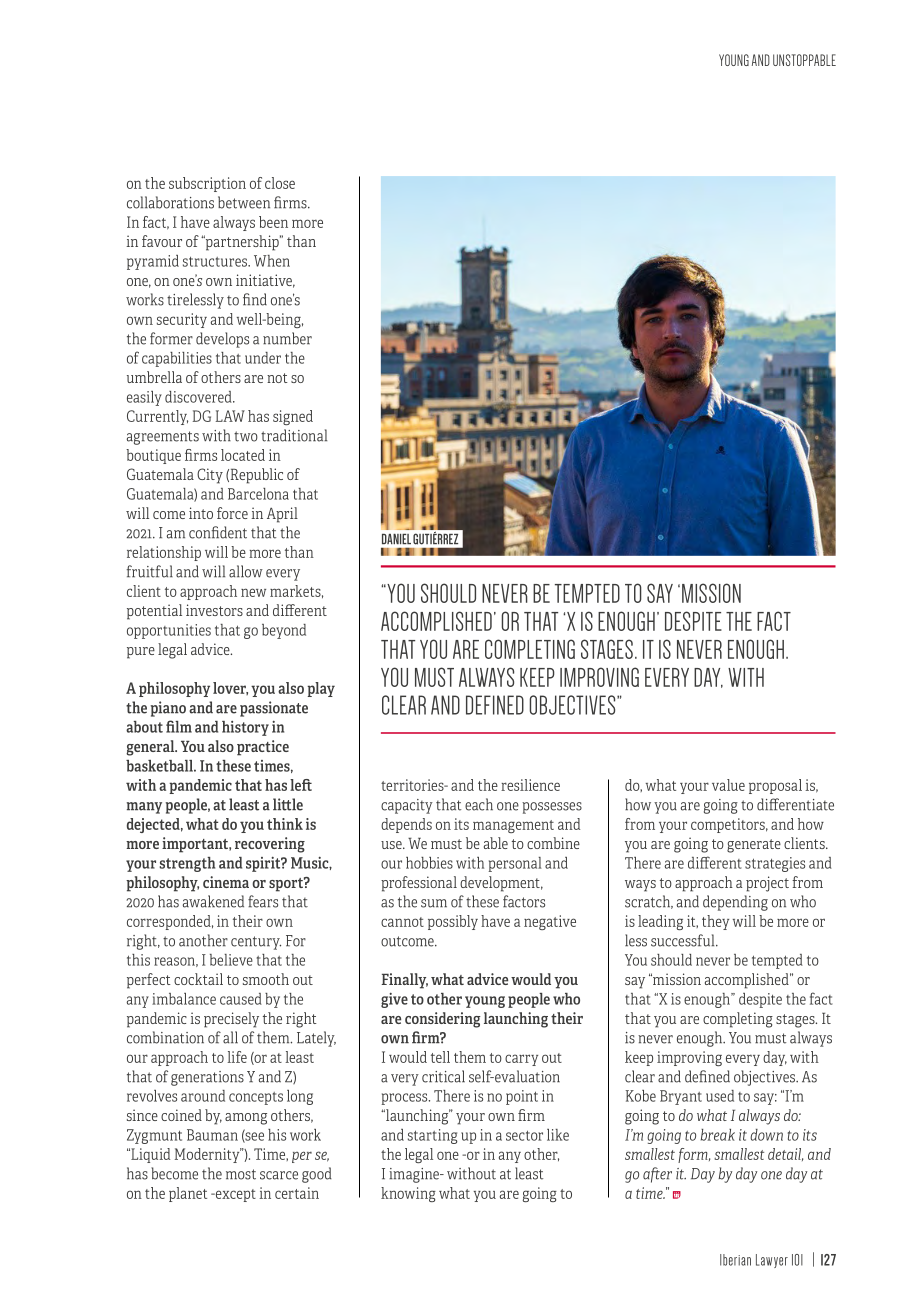  I want to click on history, so click(245, 728).
